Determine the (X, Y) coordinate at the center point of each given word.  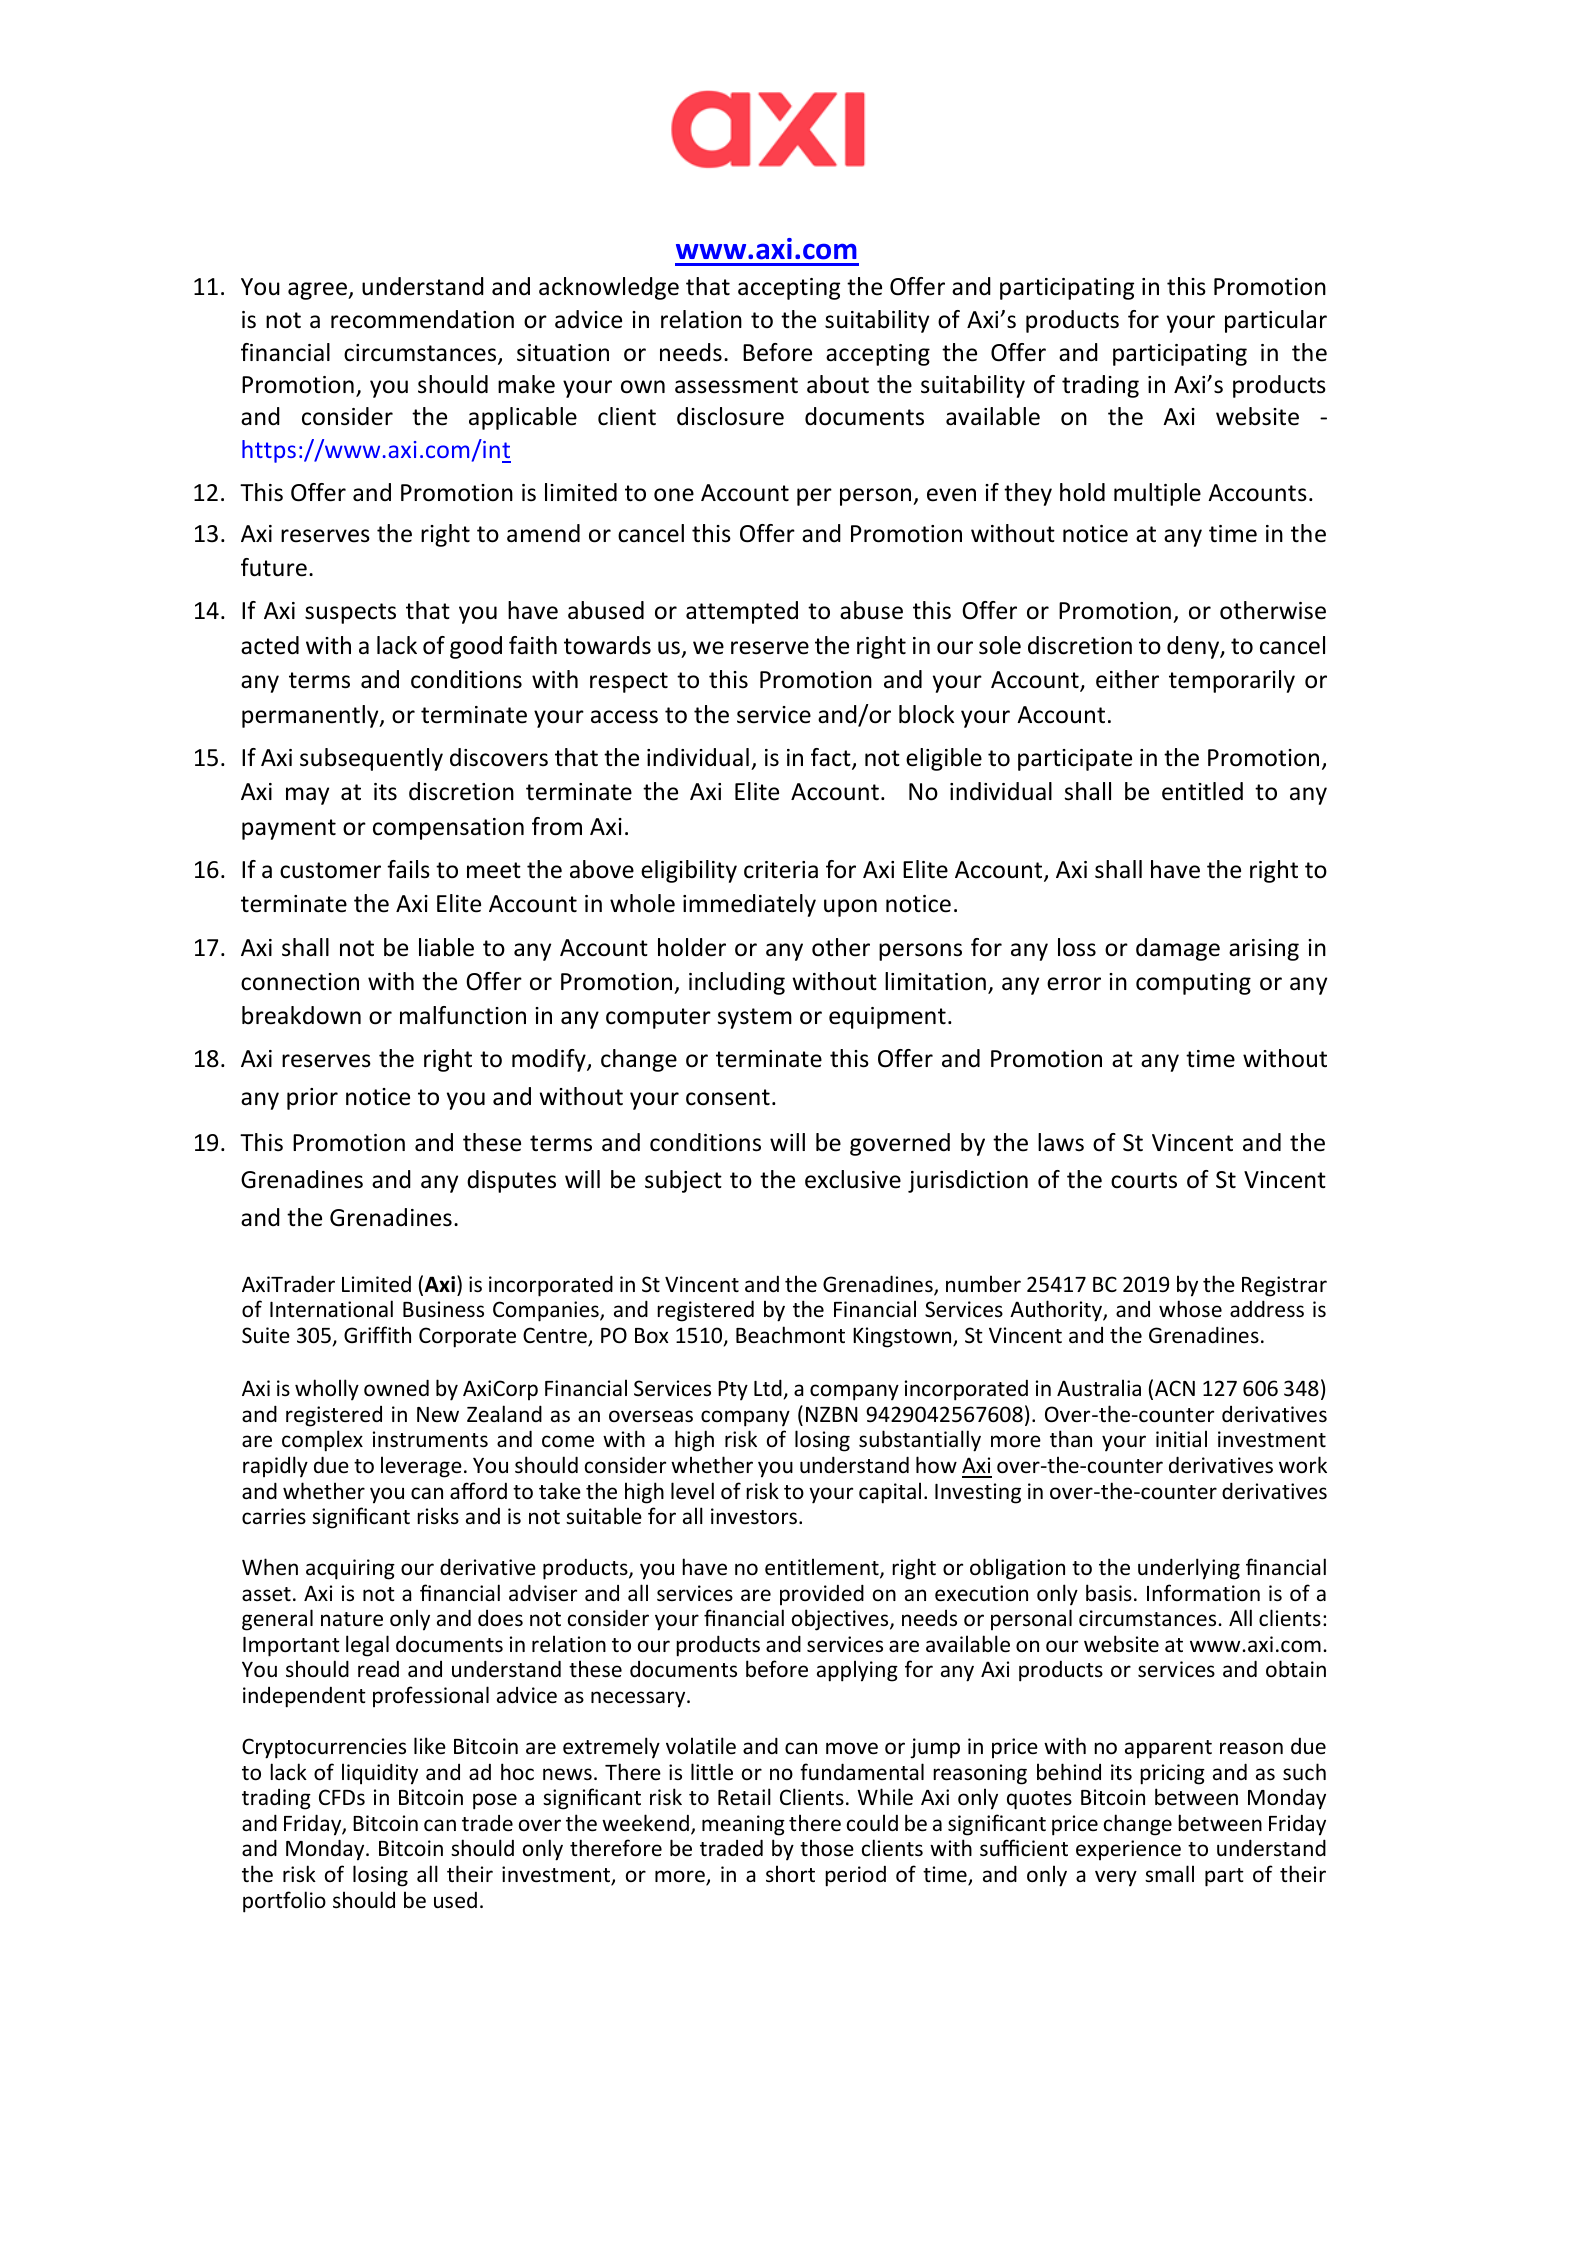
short (790, 1874)
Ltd (769, 1389)
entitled (1202, 791)
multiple (1157, 494)
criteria (781, 870)
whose (1190, 1309)
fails (408, 869)
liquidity (380, 1774)
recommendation (422, 319)
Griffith (377, 1335)
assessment (736, 385)
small (1169, 1873)
